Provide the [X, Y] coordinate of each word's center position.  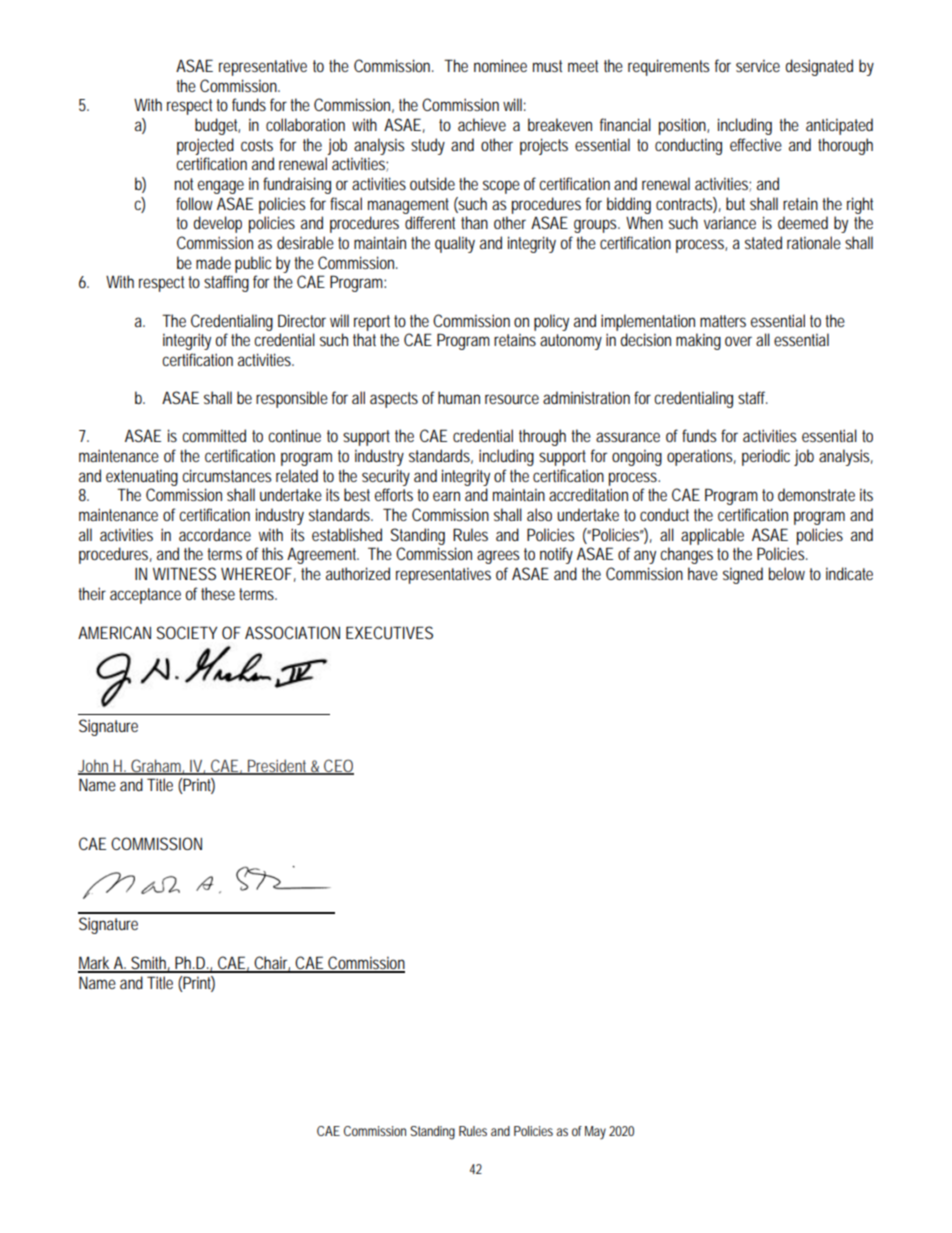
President [277, 766]
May [595, 1133]
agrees [498, 557]
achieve [482, 124]
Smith [148, 964]
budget [217, 126]
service [758, 65]
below [787, 573]
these [218, 593]
